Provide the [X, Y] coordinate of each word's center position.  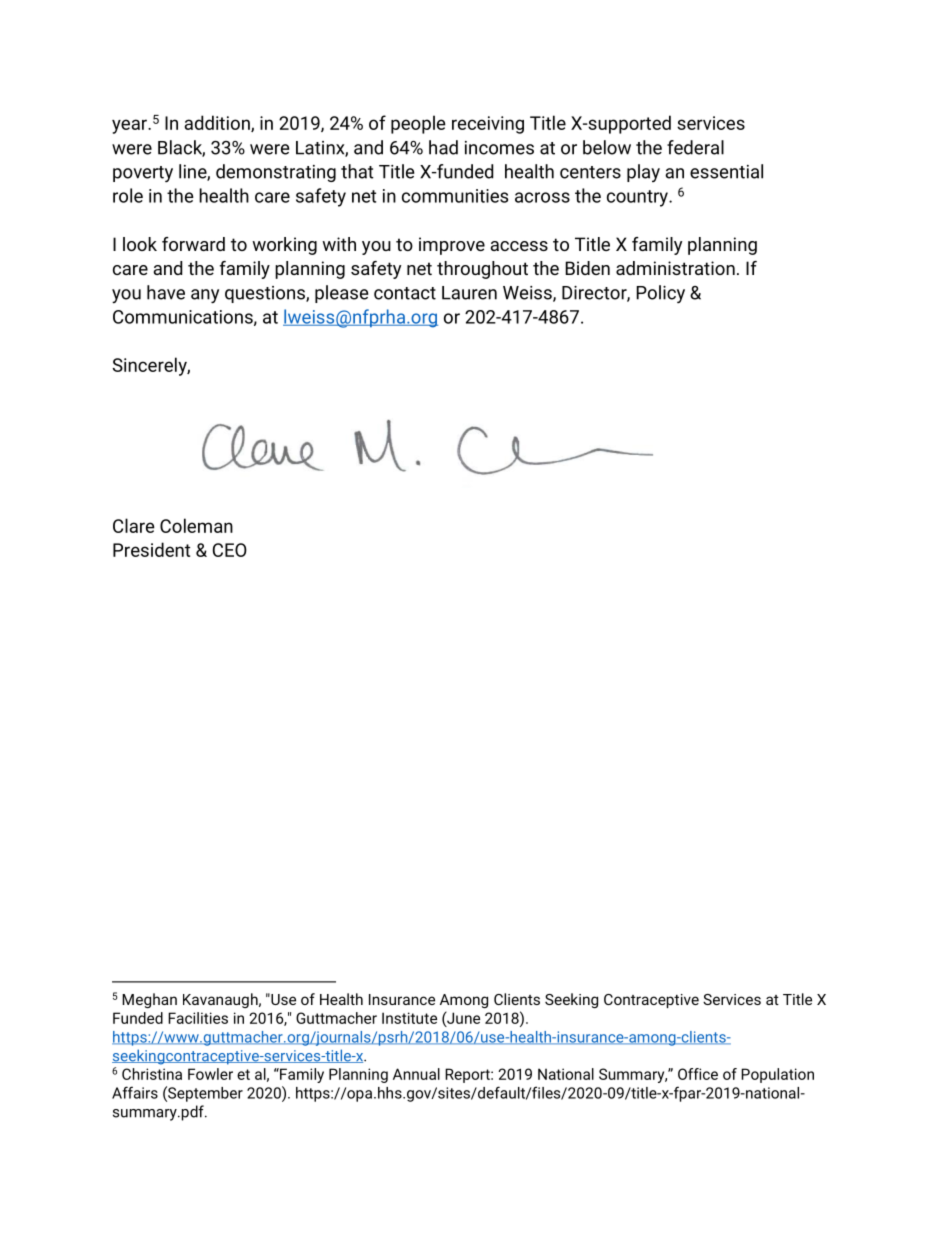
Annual [416, 1074]
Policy [660, 294]
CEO [230, 550]
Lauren [469, 293]
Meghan [149, 1000]
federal [695, 147]
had [443, 147]
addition [218, 123]
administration [675, 268]
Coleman [196, 525]
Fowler [210, 1074]
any [205, 296]
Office [698, 1074]
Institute [409, 1018]
